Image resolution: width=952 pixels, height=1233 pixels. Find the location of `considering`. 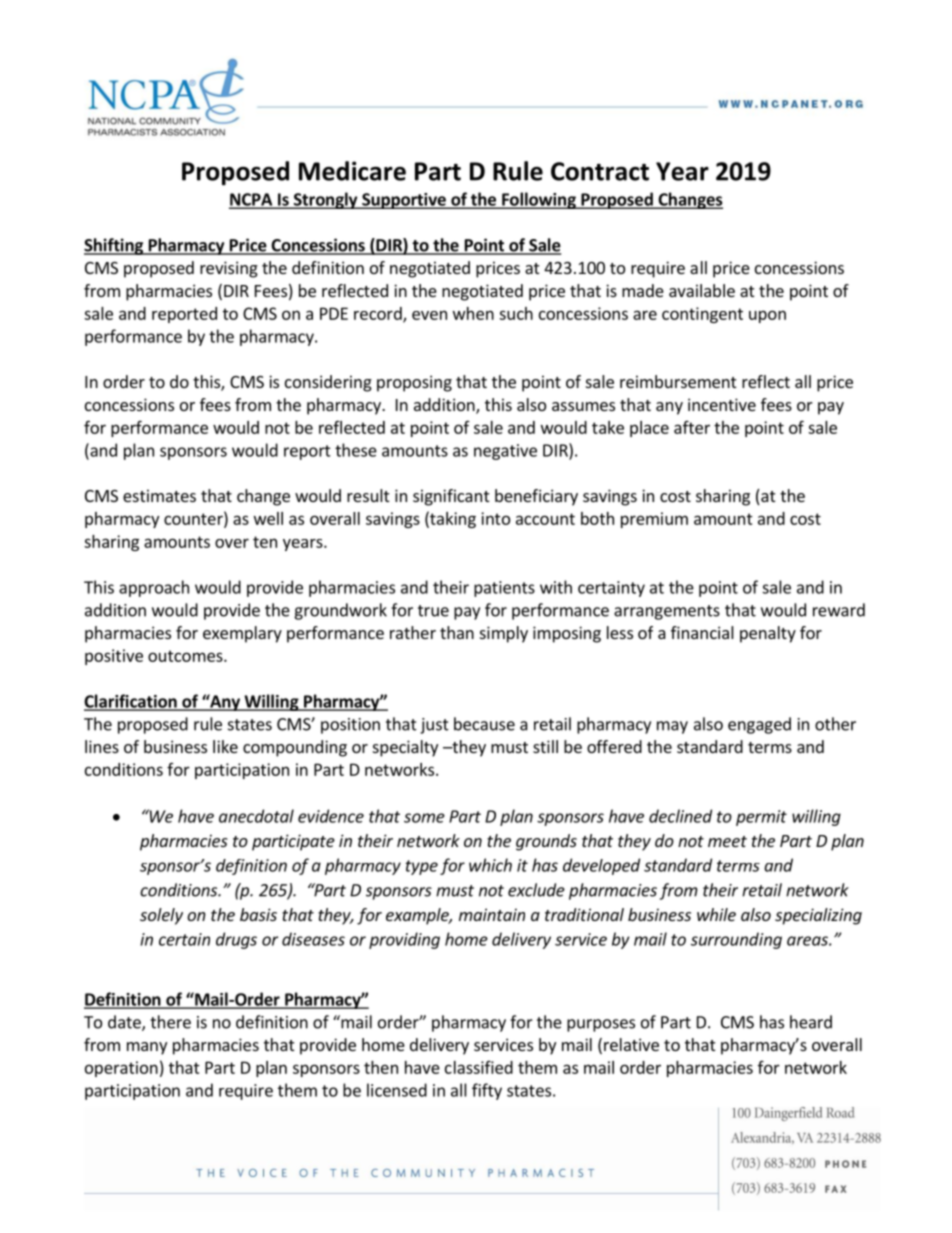

considering is located at coordinates (328, 383).
